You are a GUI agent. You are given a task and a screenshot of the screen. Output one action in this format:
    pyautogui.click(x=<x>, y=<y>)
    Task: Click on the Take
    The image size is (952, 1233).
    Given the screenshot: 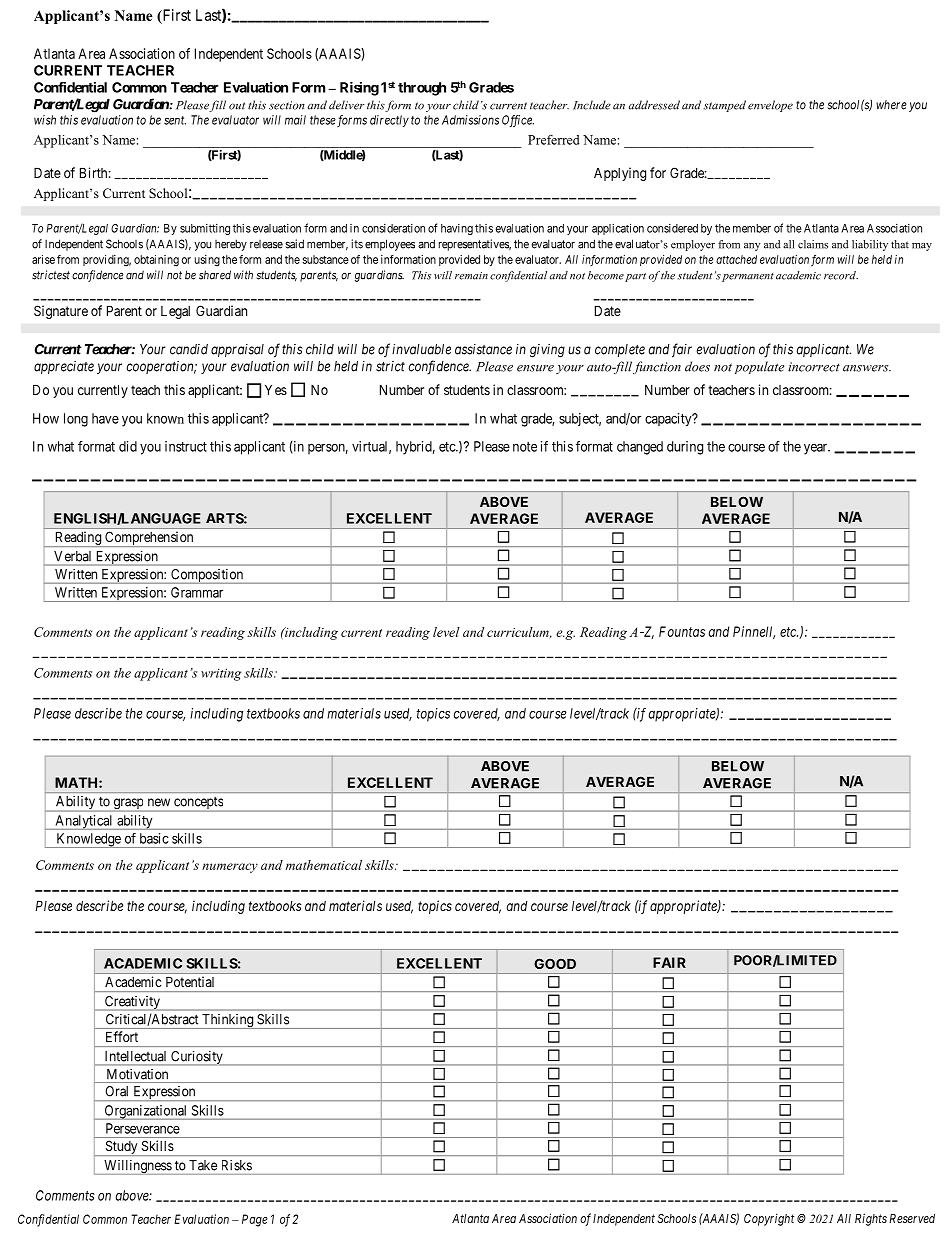 What is the action you would take?
    pyautogui.click(x=203, y=1165)
